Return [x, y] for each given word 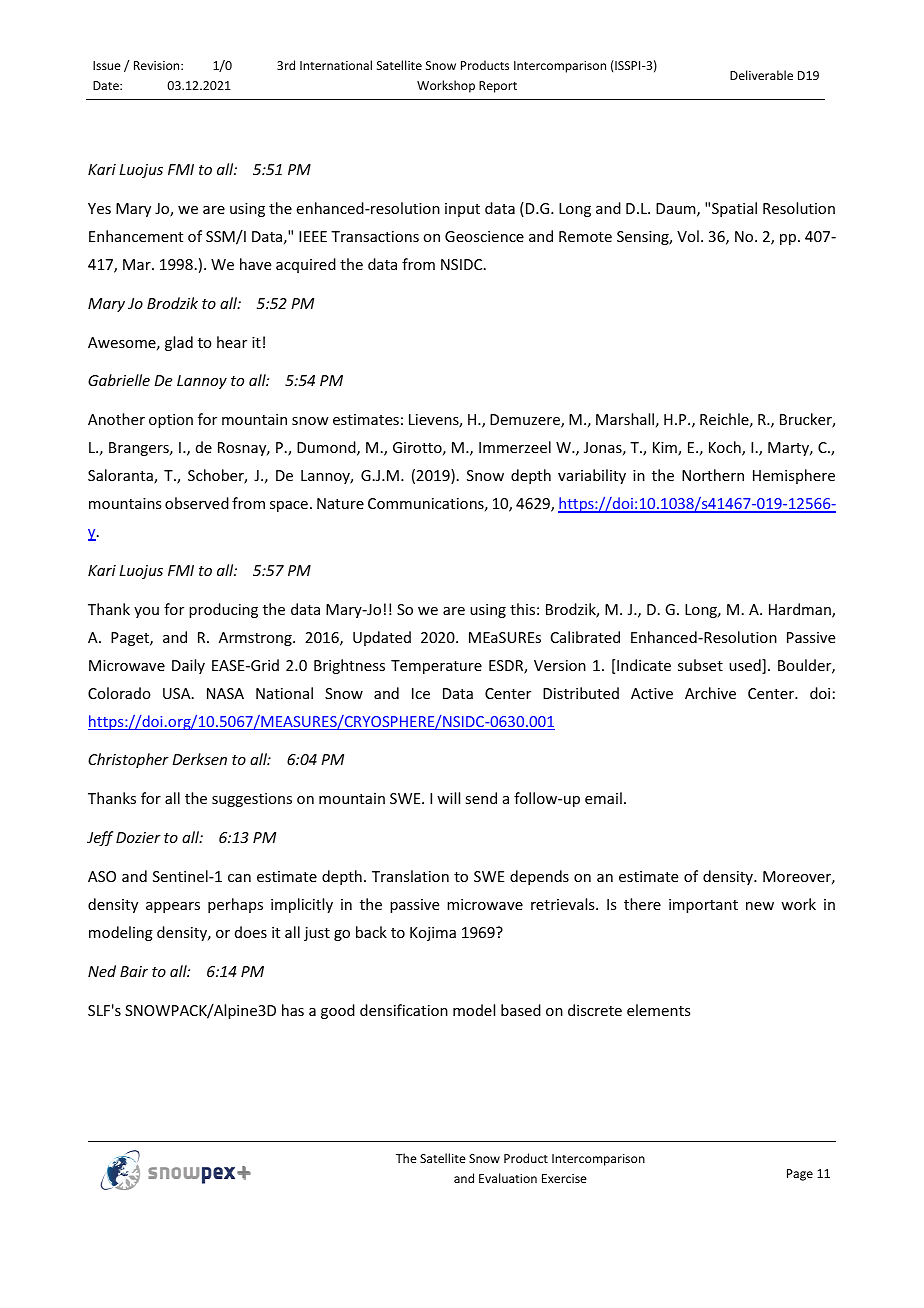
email [603, 798]
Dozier [138, 837]
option [171, 421]
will [448, 798]
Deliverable [761, 75]
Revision [158, 65]
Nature [340, 503]
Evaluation [508, 1178]
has [293, 1010]
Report [498, 87]
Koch [726, 448]
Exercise [564, 1178]
